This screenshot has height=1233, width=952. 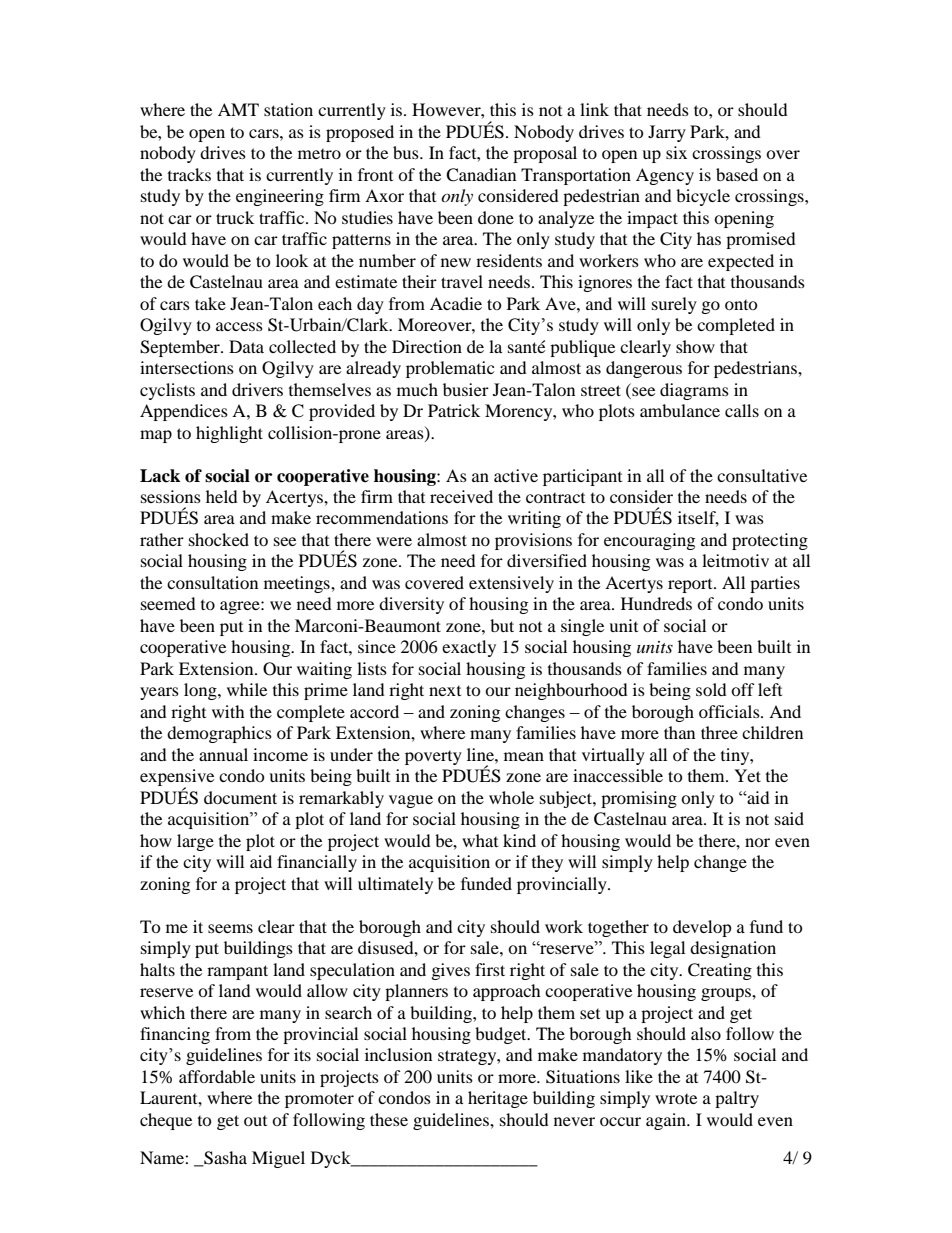 I want to click on Canadian, so click(x=481, y=175).
